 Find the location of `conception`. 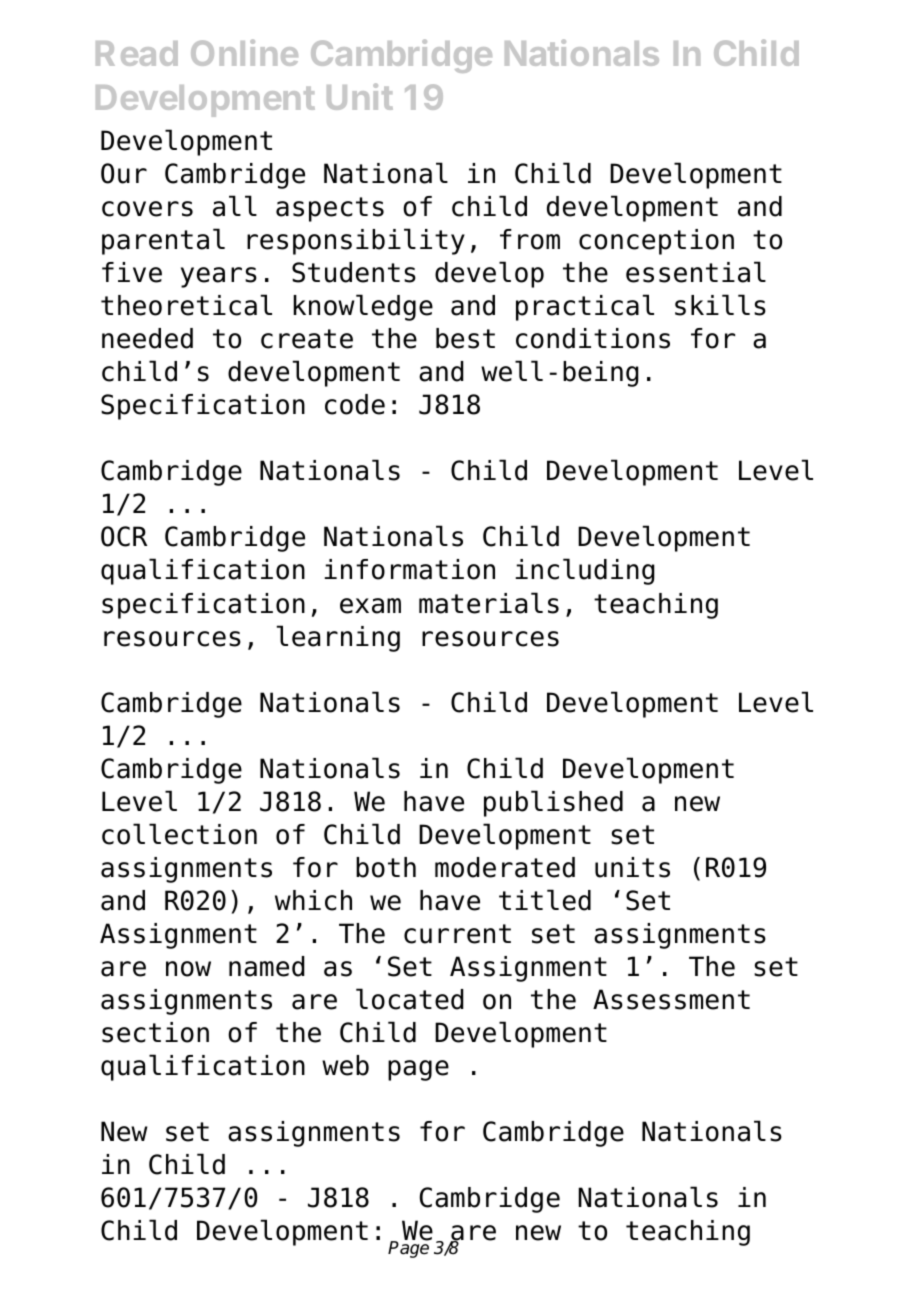

conception is located at coordinates (656, 242).
